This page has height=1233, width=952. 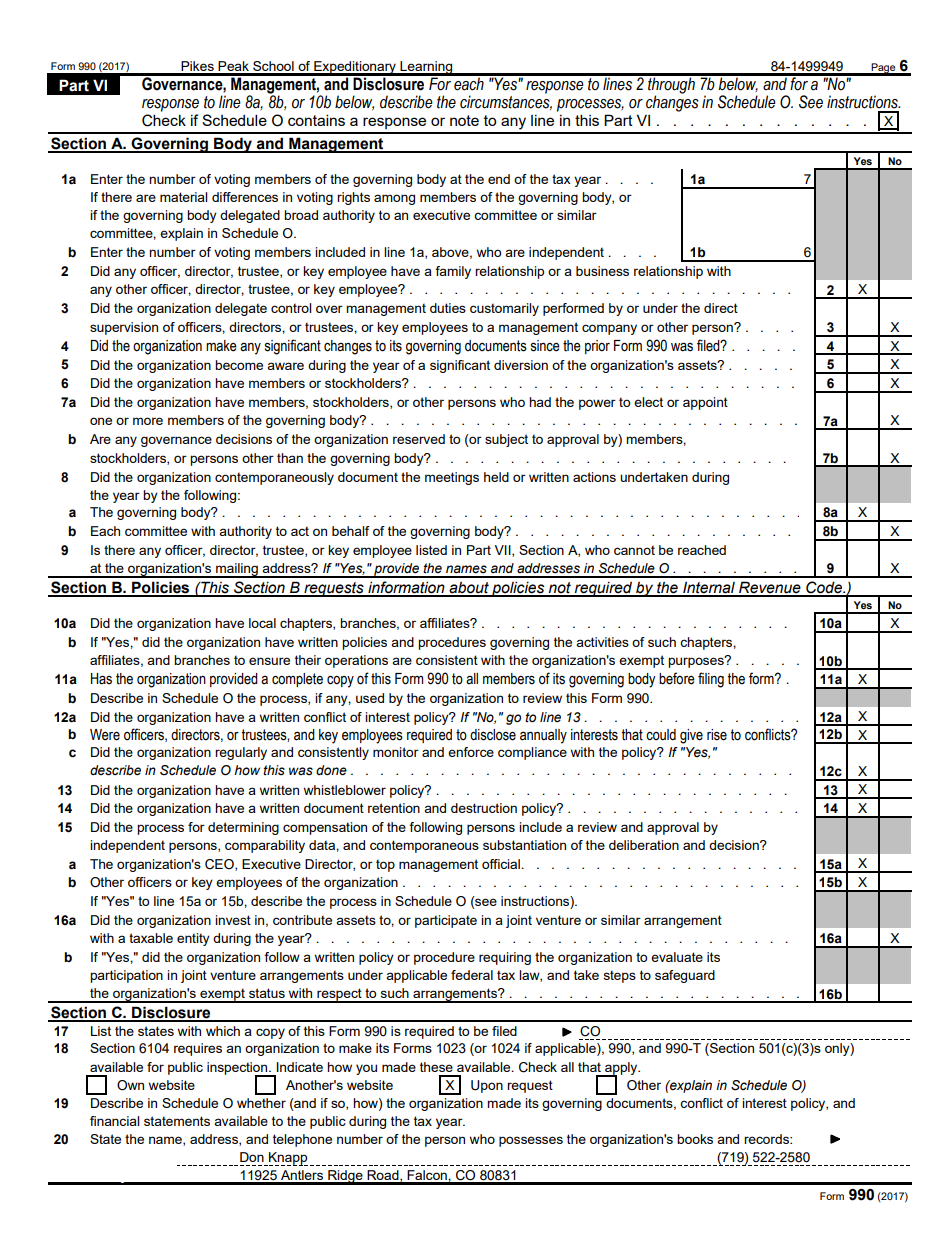 I want to click on local, so click(x=262, y=623).
